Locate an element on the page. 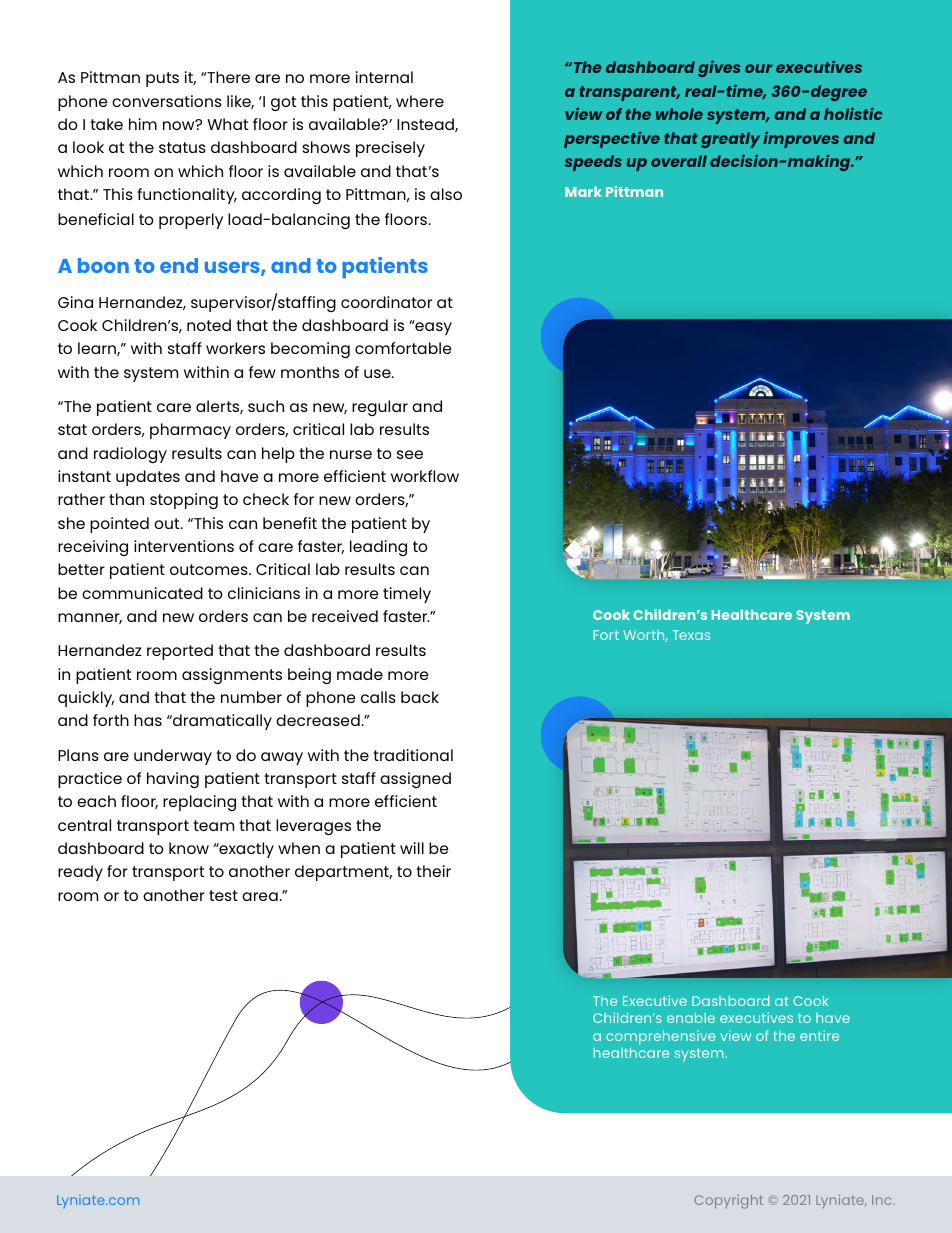 Image resolution: width=952 pixels, height=1233 pixels. enable is located at coordinates (691, 1018).
